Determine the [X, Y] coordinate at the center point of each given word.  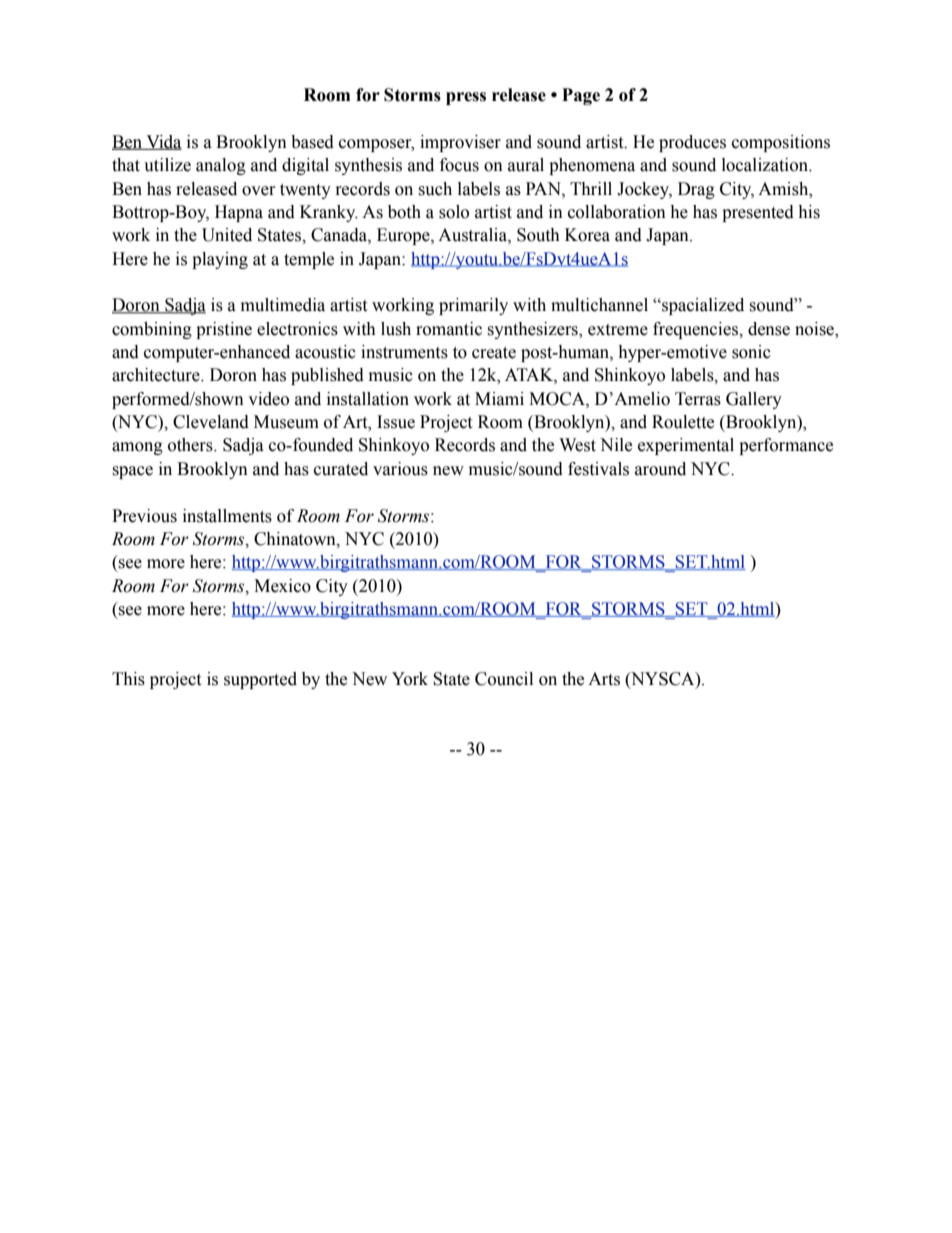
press [466, 98]
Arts [604, 679]
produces [692, 143]
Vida [163, 142]
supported [260, 680]
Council [504, 679]
